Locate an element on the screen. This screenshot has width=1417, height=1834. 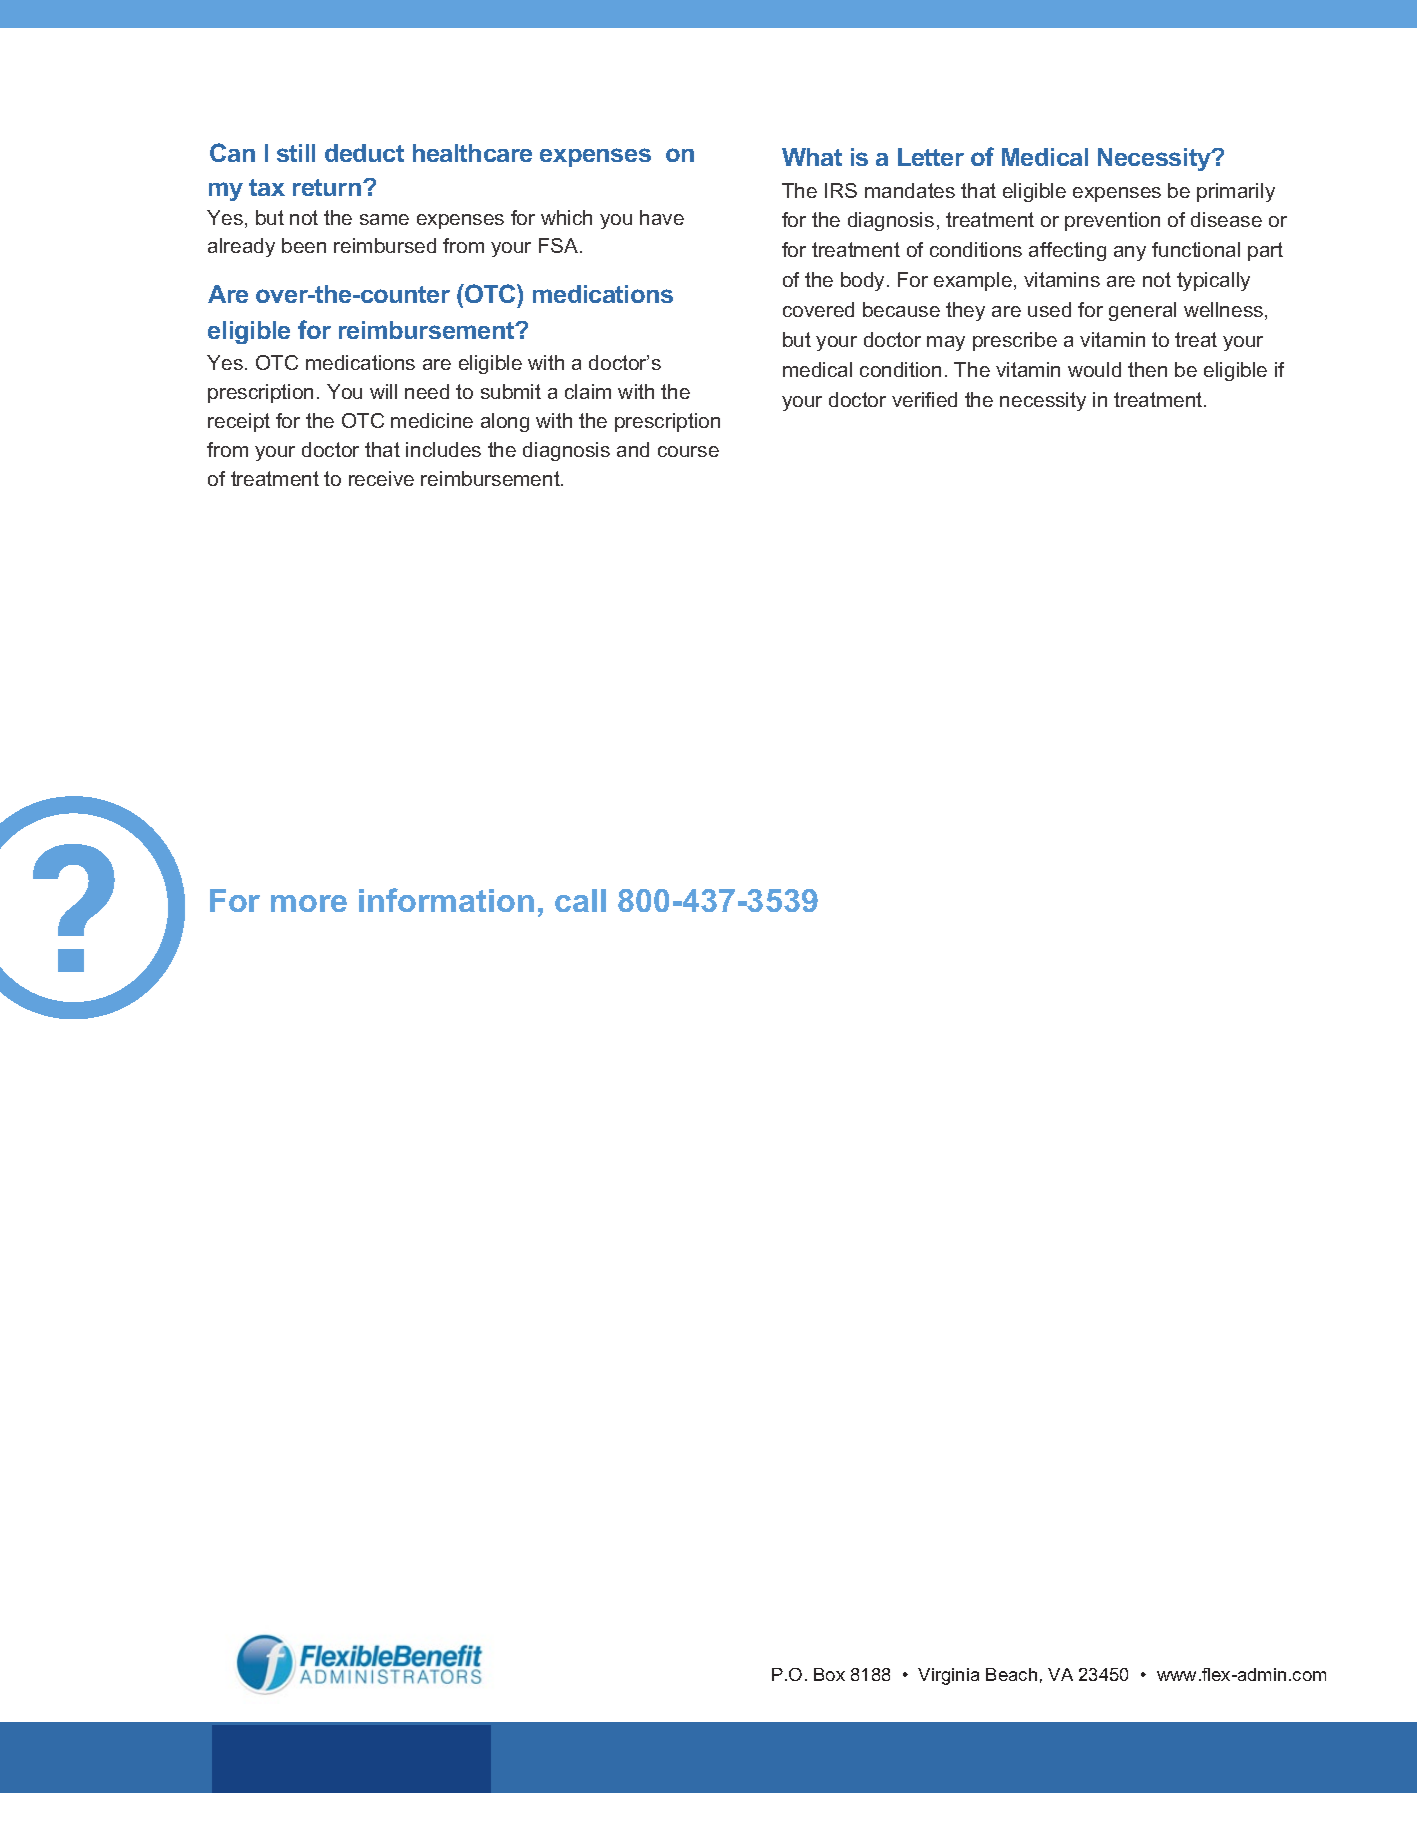
more is located at coordinates (309, 903).
